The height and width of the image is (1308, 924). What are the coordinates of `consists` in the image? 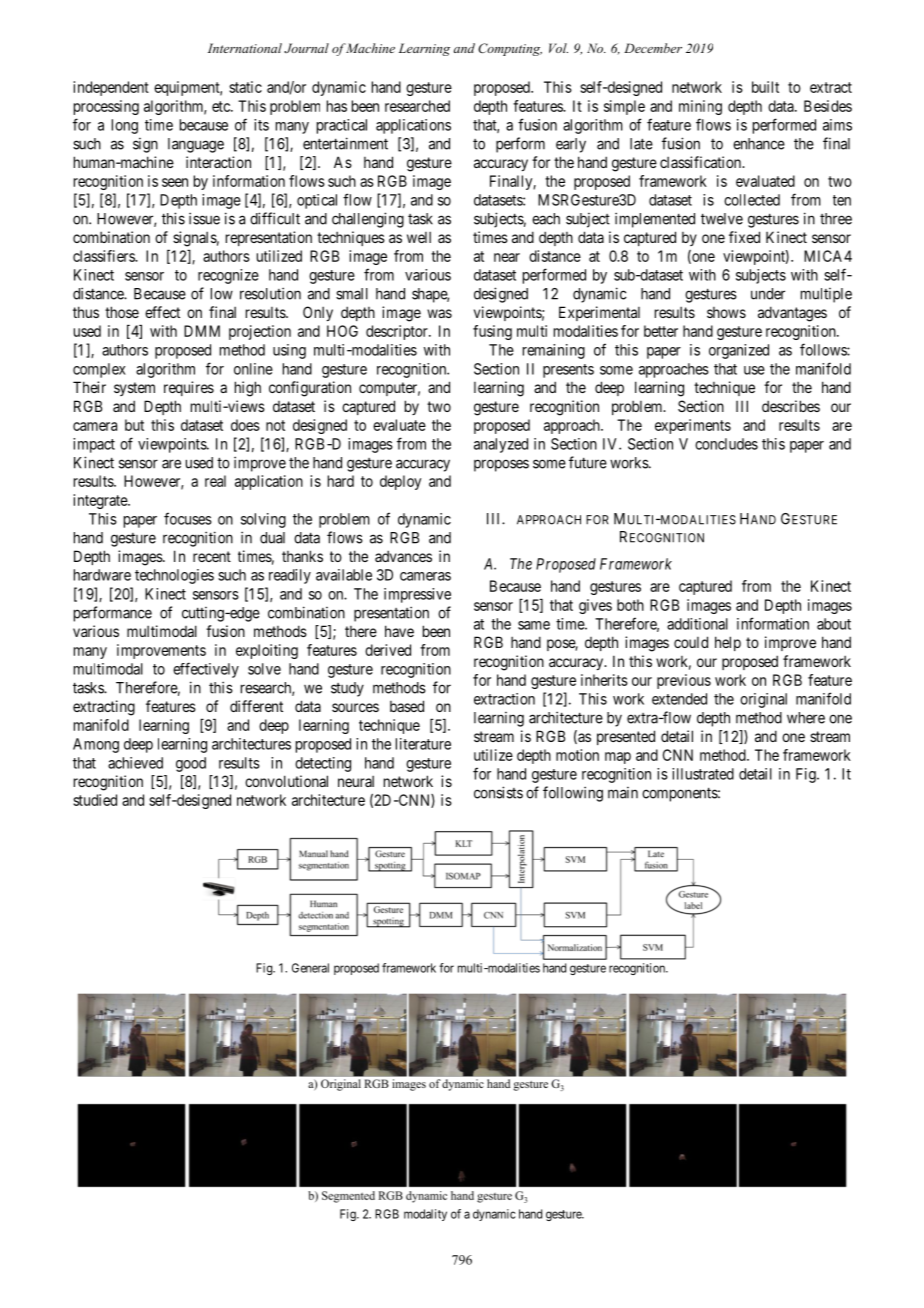 It's located at (498, 792).
